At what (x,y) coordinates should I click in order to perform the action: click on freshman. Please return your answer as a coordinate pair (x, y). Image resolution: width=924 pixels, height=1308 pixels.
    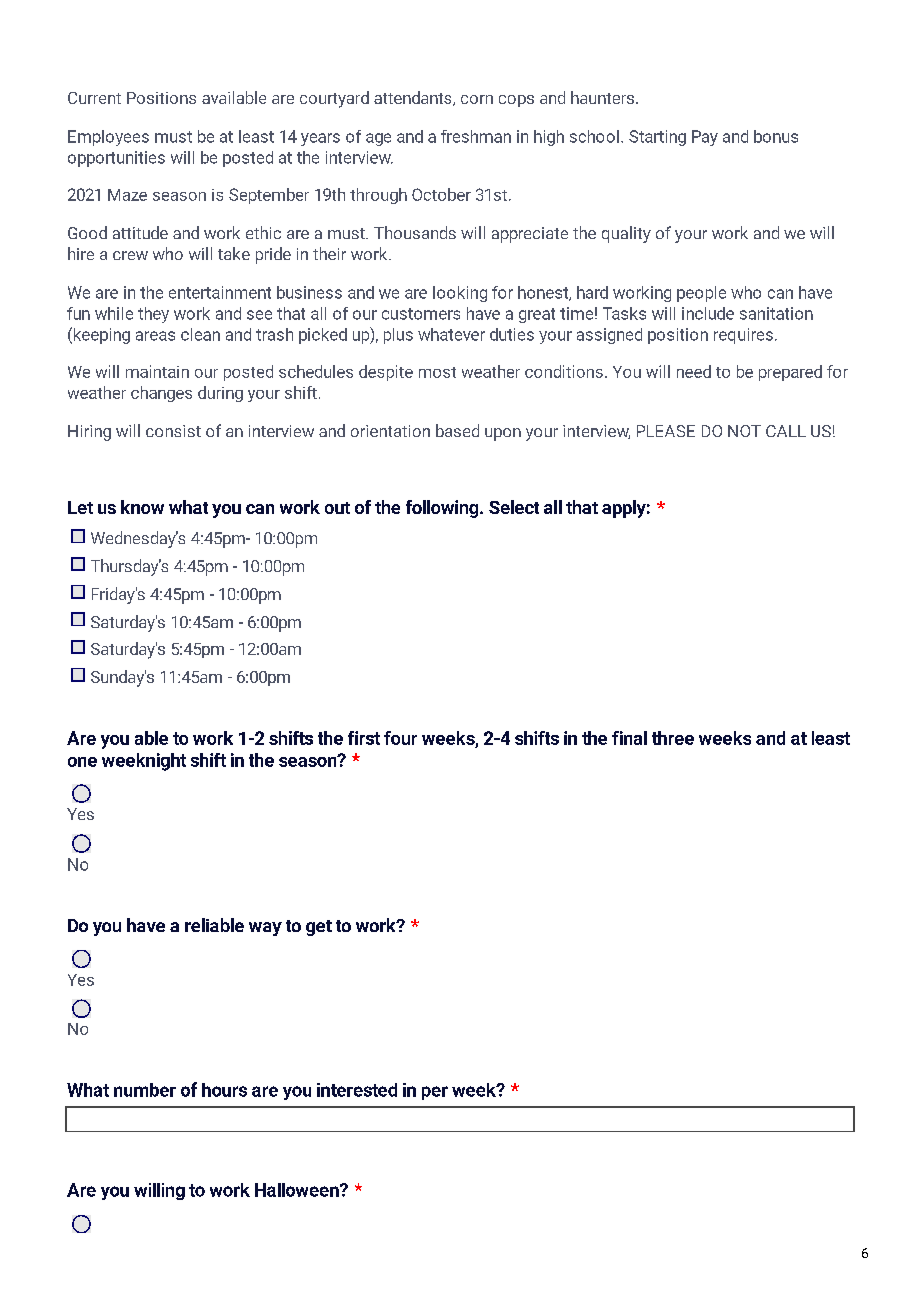
    Looking at the image, I should click on (476, 136).
